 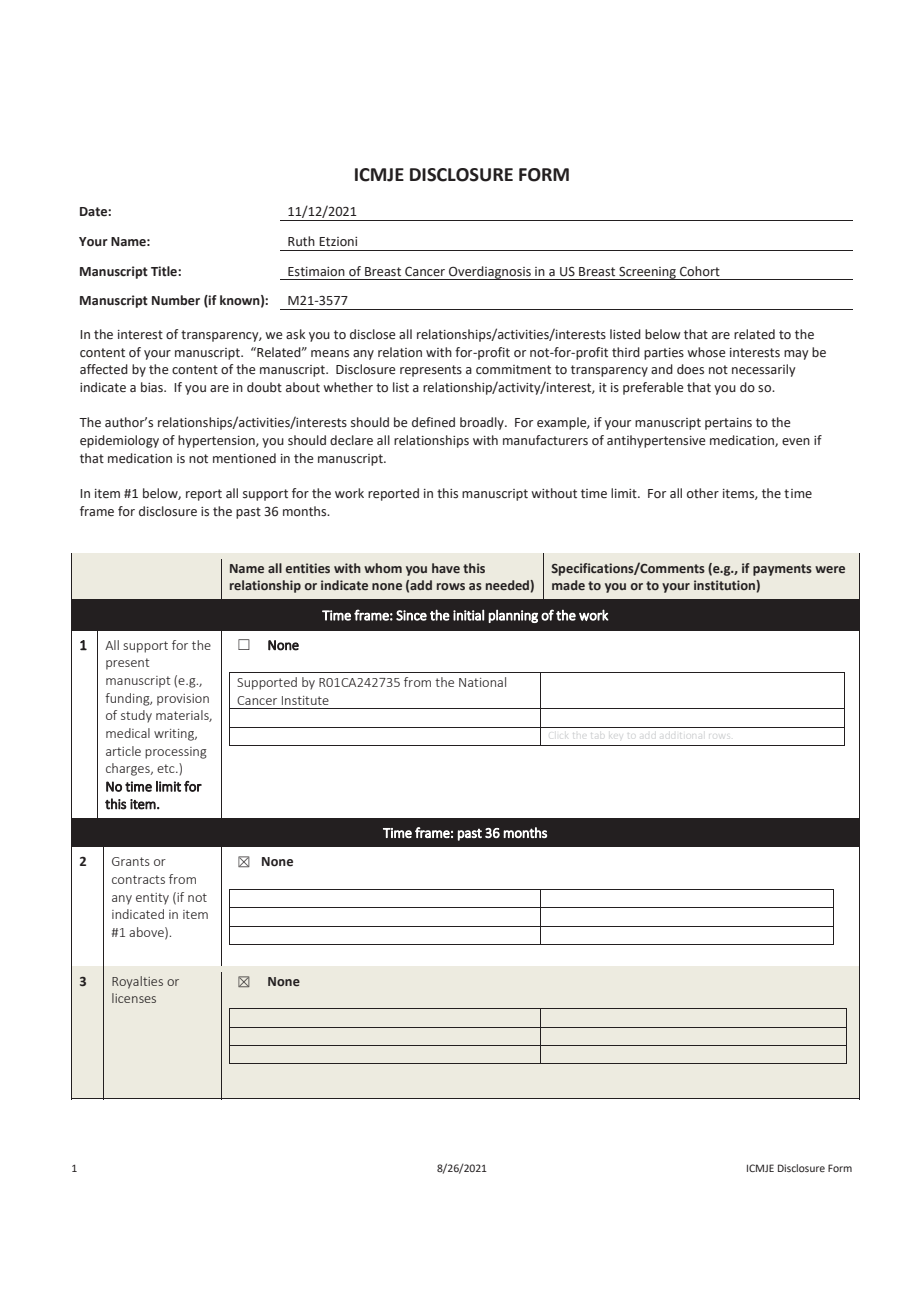 What do you see at coordinates (490, 273) in the image?
I see `Overdiagnosis` at bounding box center [490, 273].
